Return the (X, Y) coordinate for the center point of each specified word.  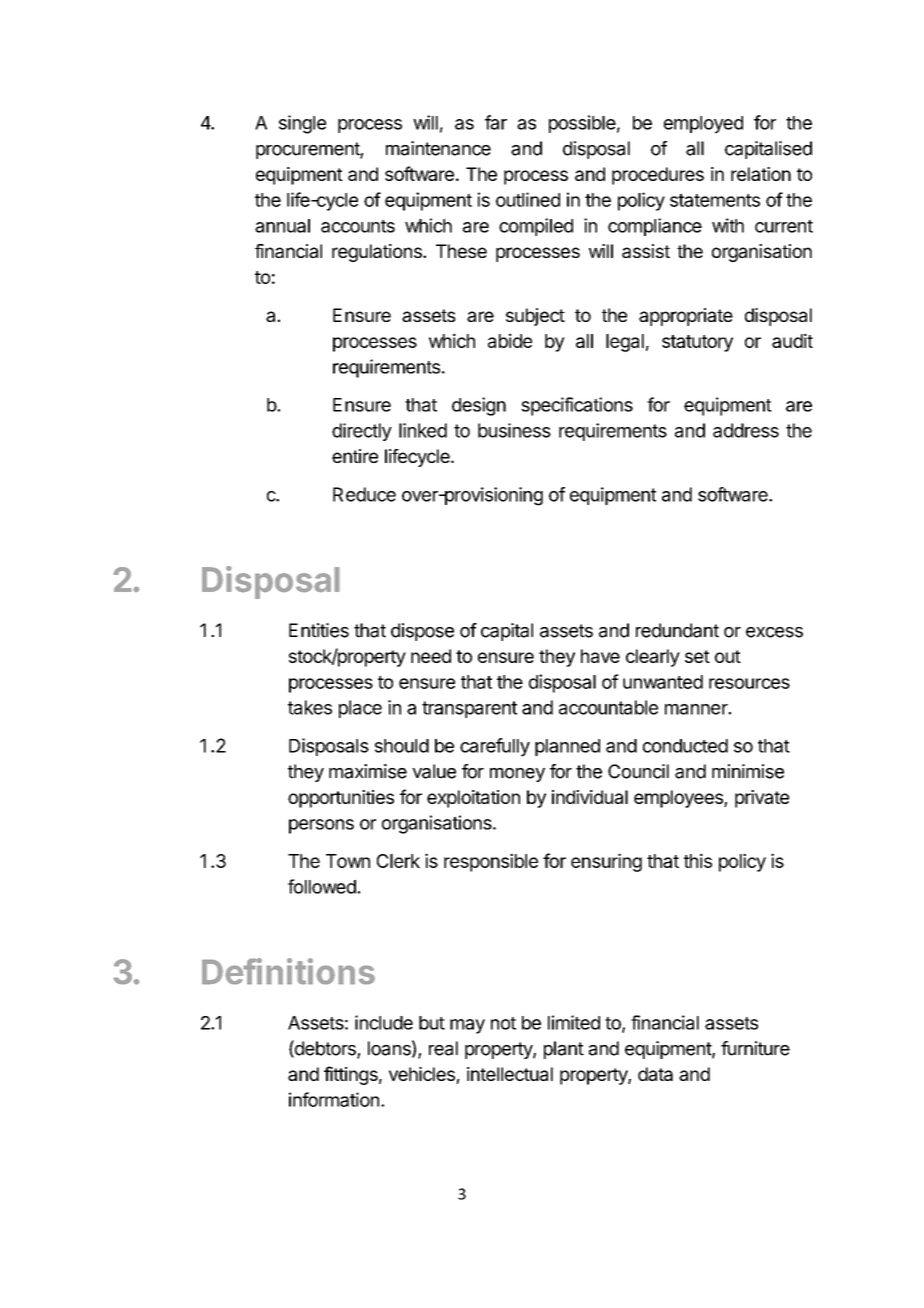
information (334, 1099)
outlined (528, 199)
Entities (319, 630)
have (600, 656)
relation (761, 174)
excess (774, 632)
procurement (308, 150)
